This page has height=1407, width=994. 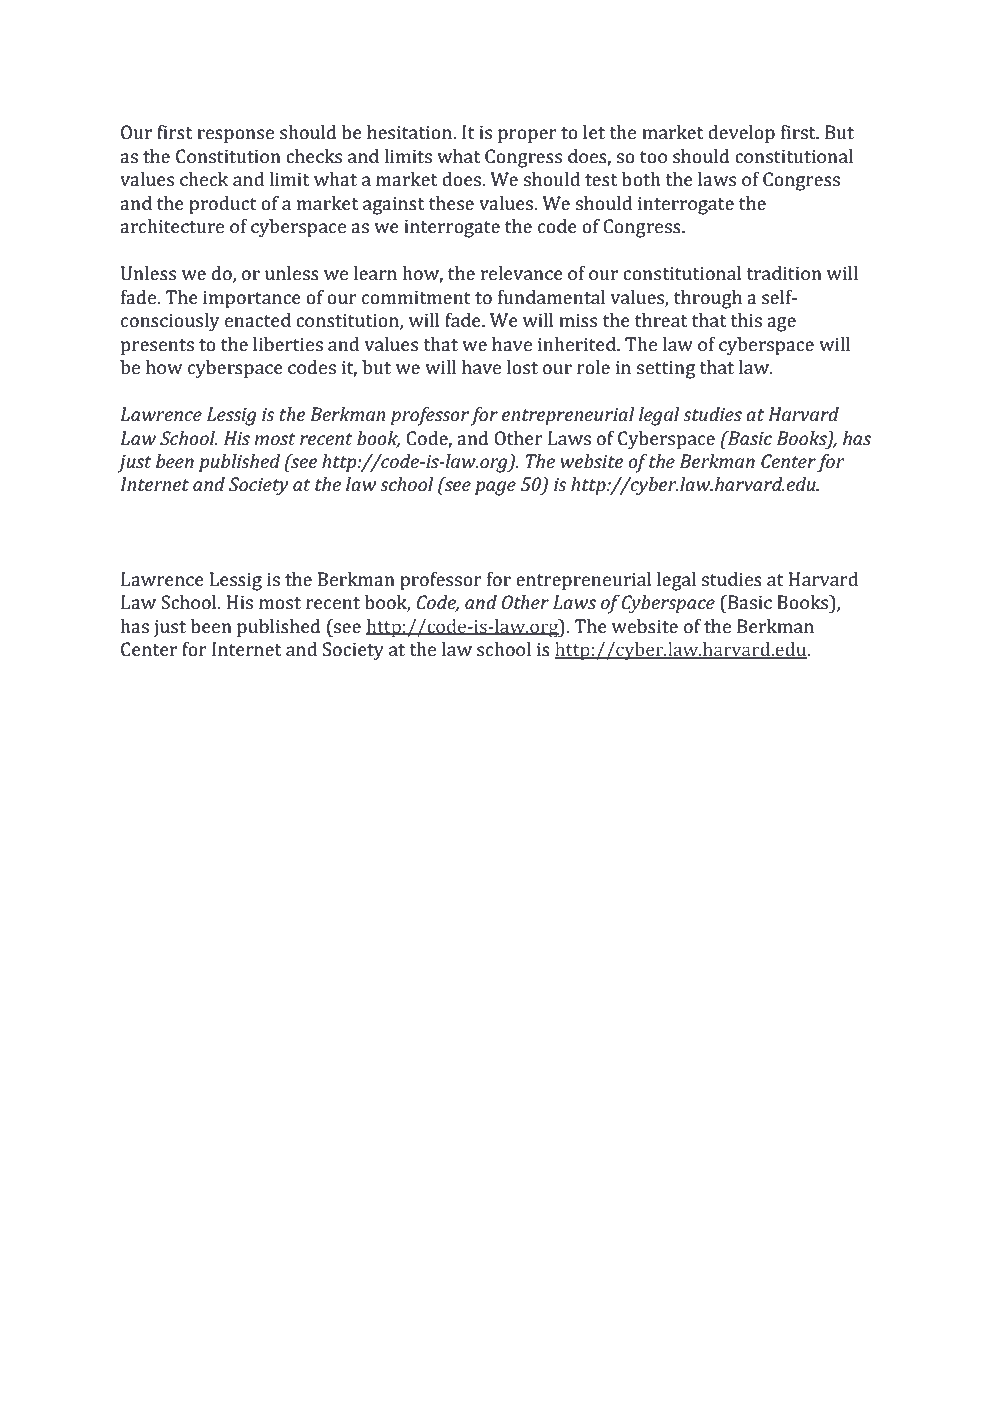 What do you see at coordinates (527, 136) in the page?
I see `proper` at bounding box center [527, 136].
